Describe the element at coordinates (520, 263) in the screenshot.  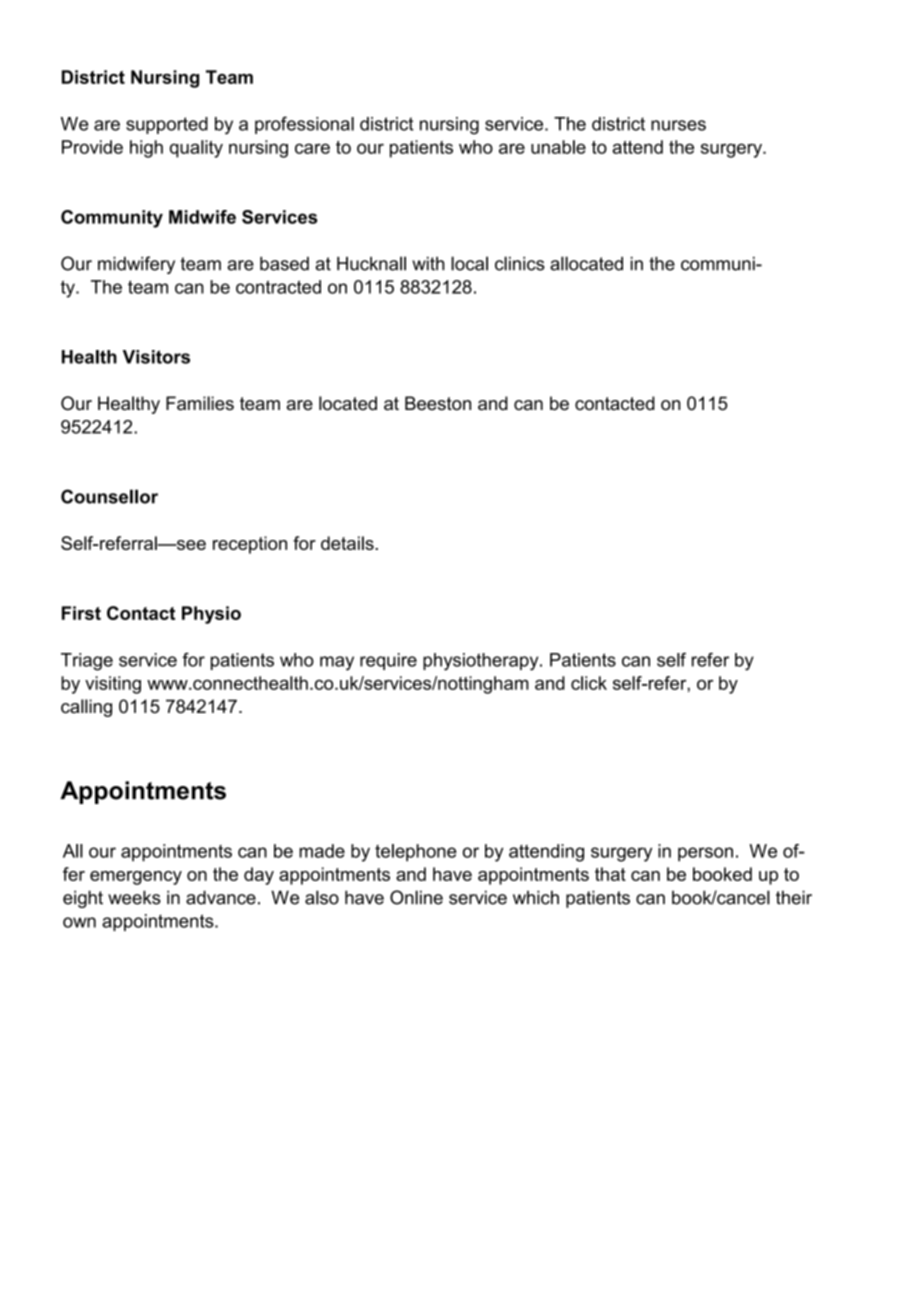
I see `clinics` at that location.
